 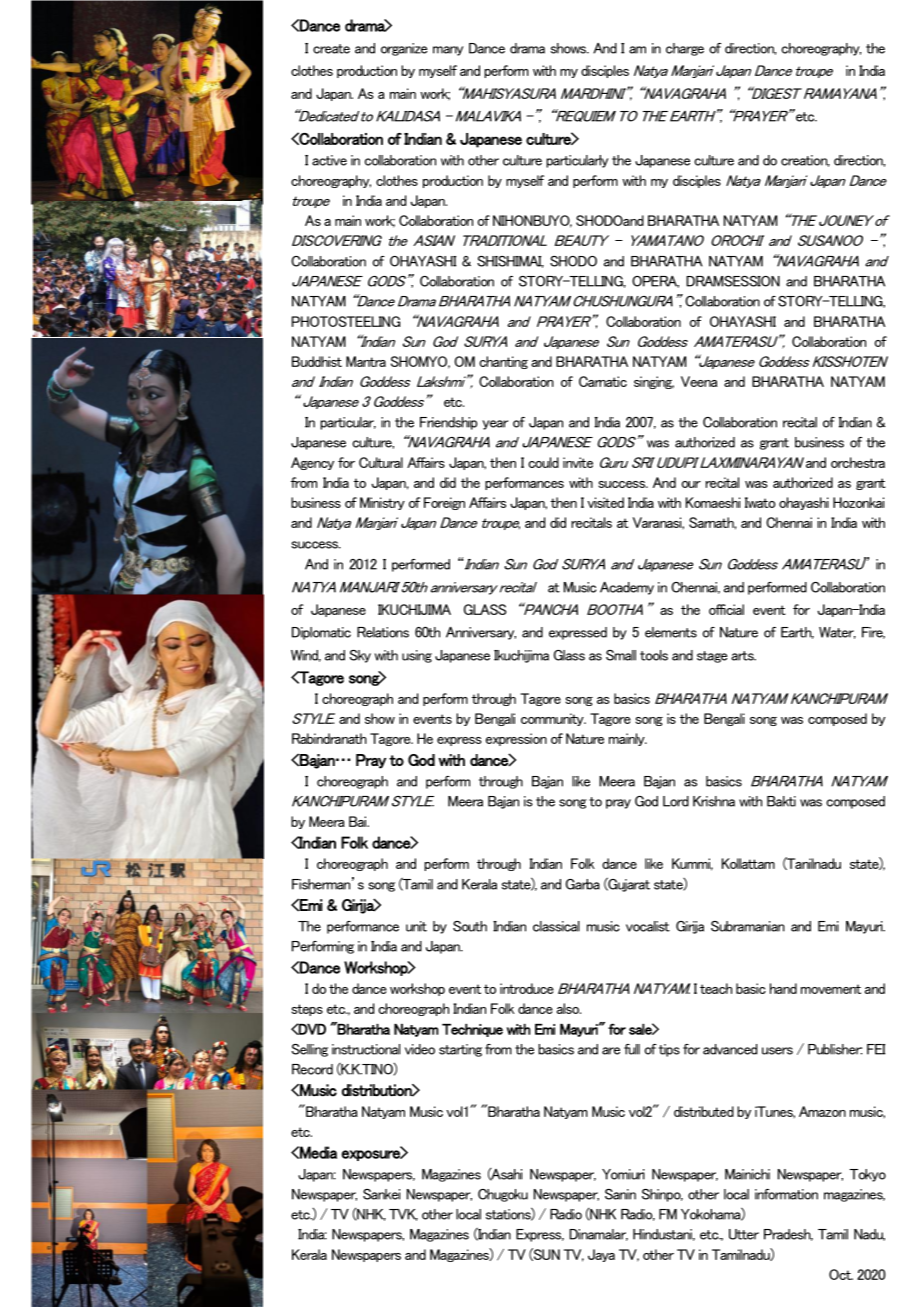 What do you see at coordinates (601, 1255) in the page?
I see `Jaya` at bounding box center [601, 1255].
